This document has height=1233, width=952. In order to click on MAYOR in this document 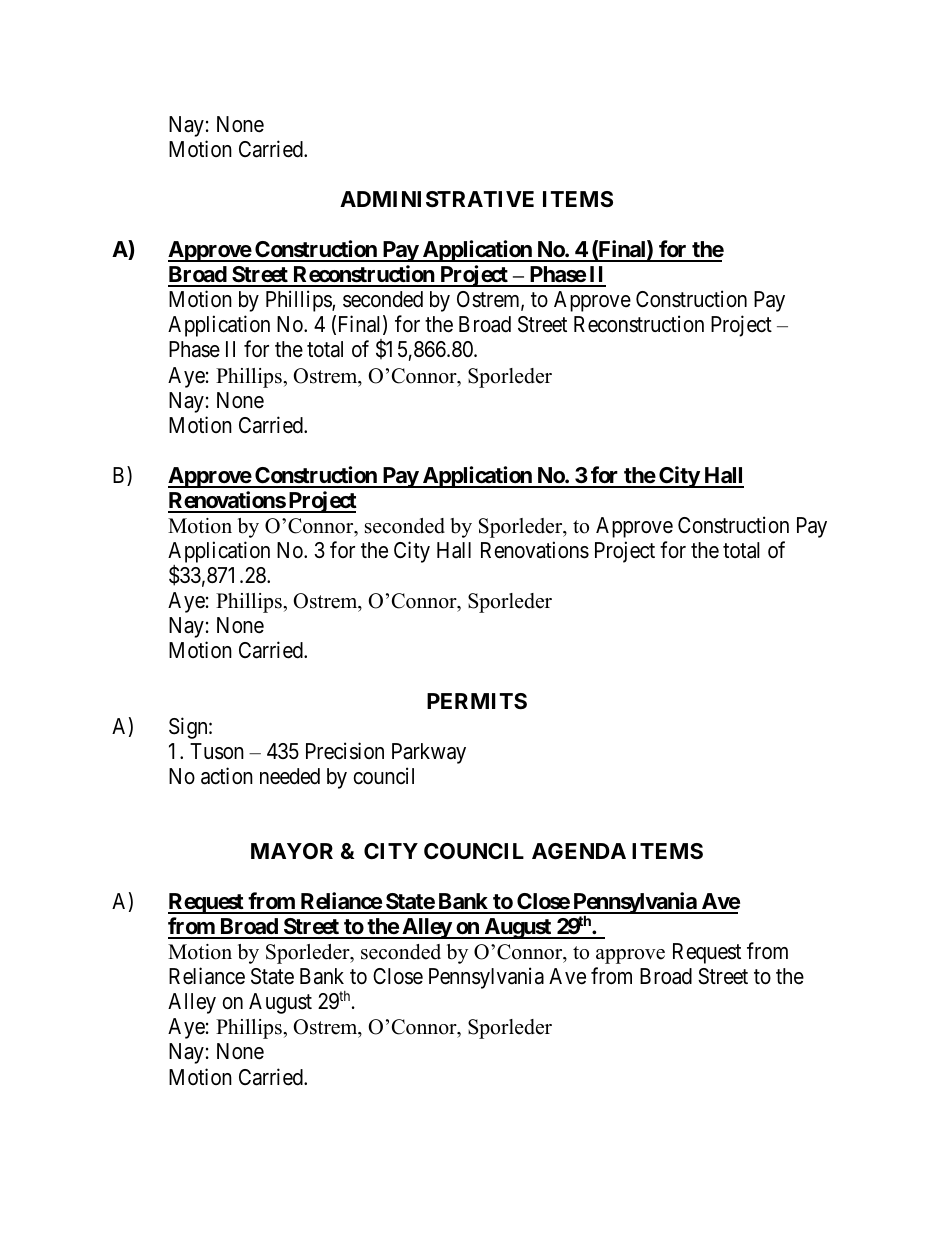, I will do `click(292, 851)`.
